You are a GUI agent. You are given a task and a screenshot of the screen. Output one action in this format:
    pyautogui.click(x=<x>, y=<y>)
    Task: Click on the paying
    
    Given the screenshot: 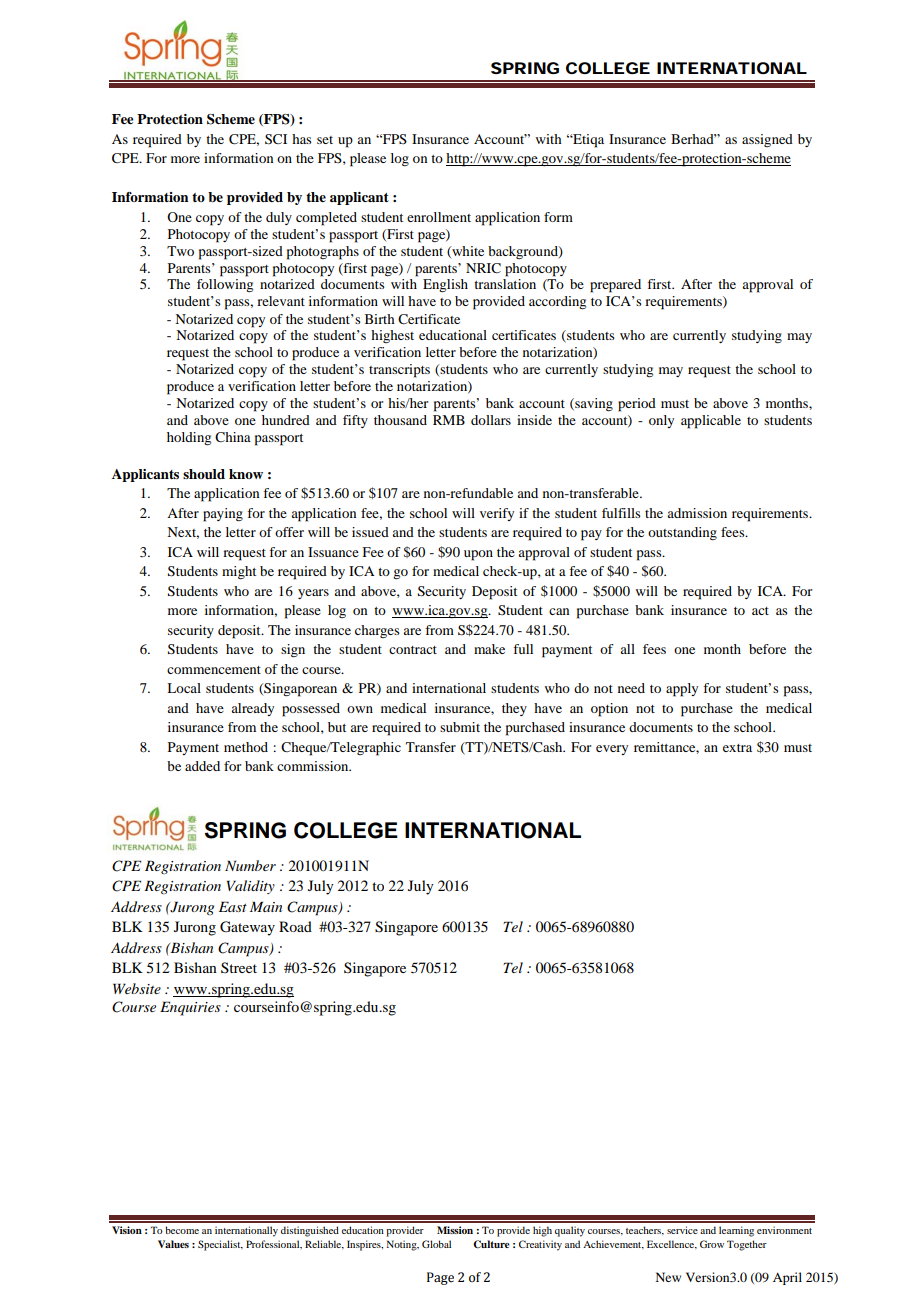 What is the action you would take?
    pyautogui.click(x=223, y=515)
